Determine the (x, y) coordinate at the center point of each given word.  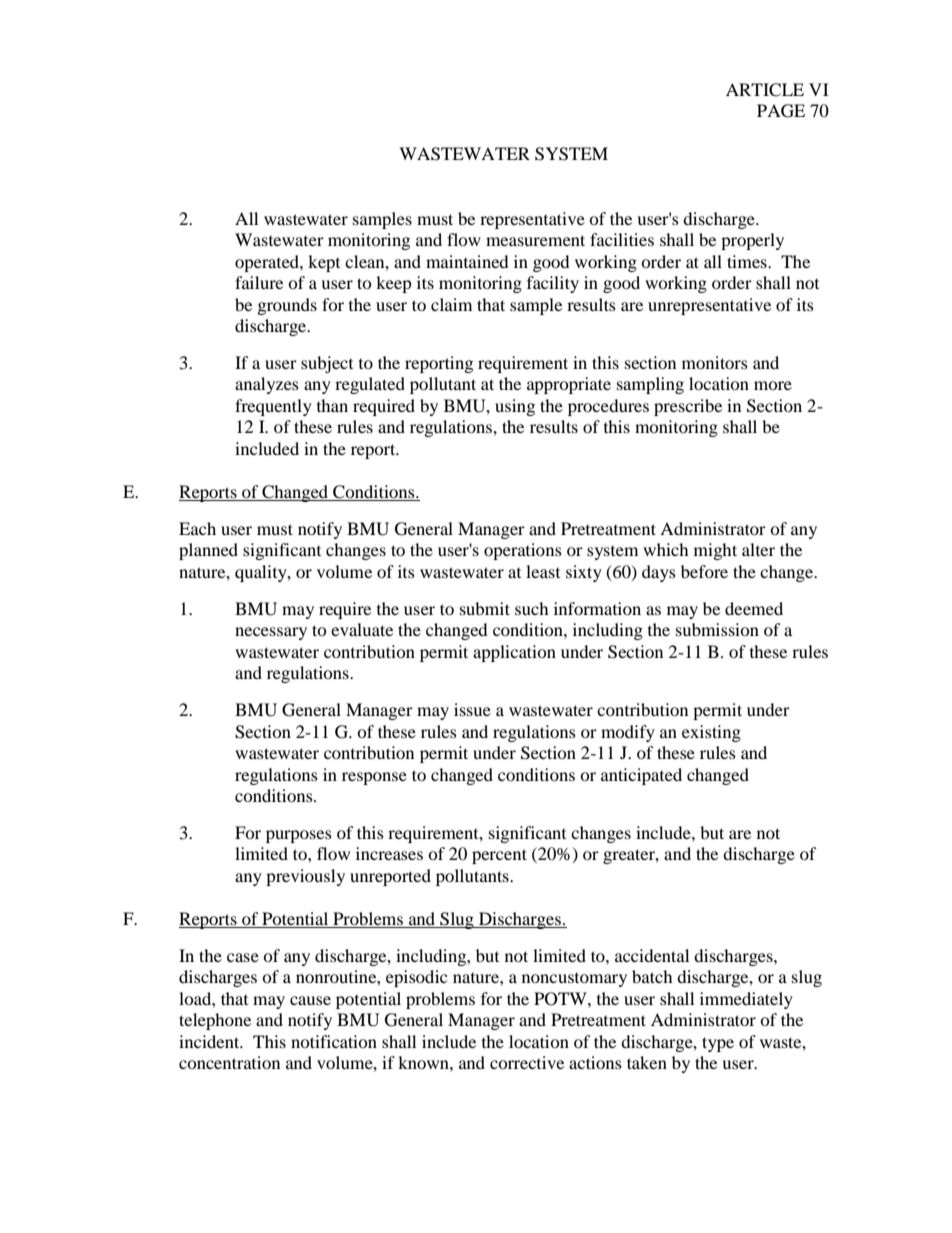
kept (324, 263)
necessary (271, 633)
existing (711, 733)
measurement (535, 240)
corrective (527, 1062)
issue (472, 709)
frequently (273, 407)
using (515, 407)
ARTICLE (765, 90)
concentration (229, 1062)
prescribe (688, 407)
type (718, 1044)
